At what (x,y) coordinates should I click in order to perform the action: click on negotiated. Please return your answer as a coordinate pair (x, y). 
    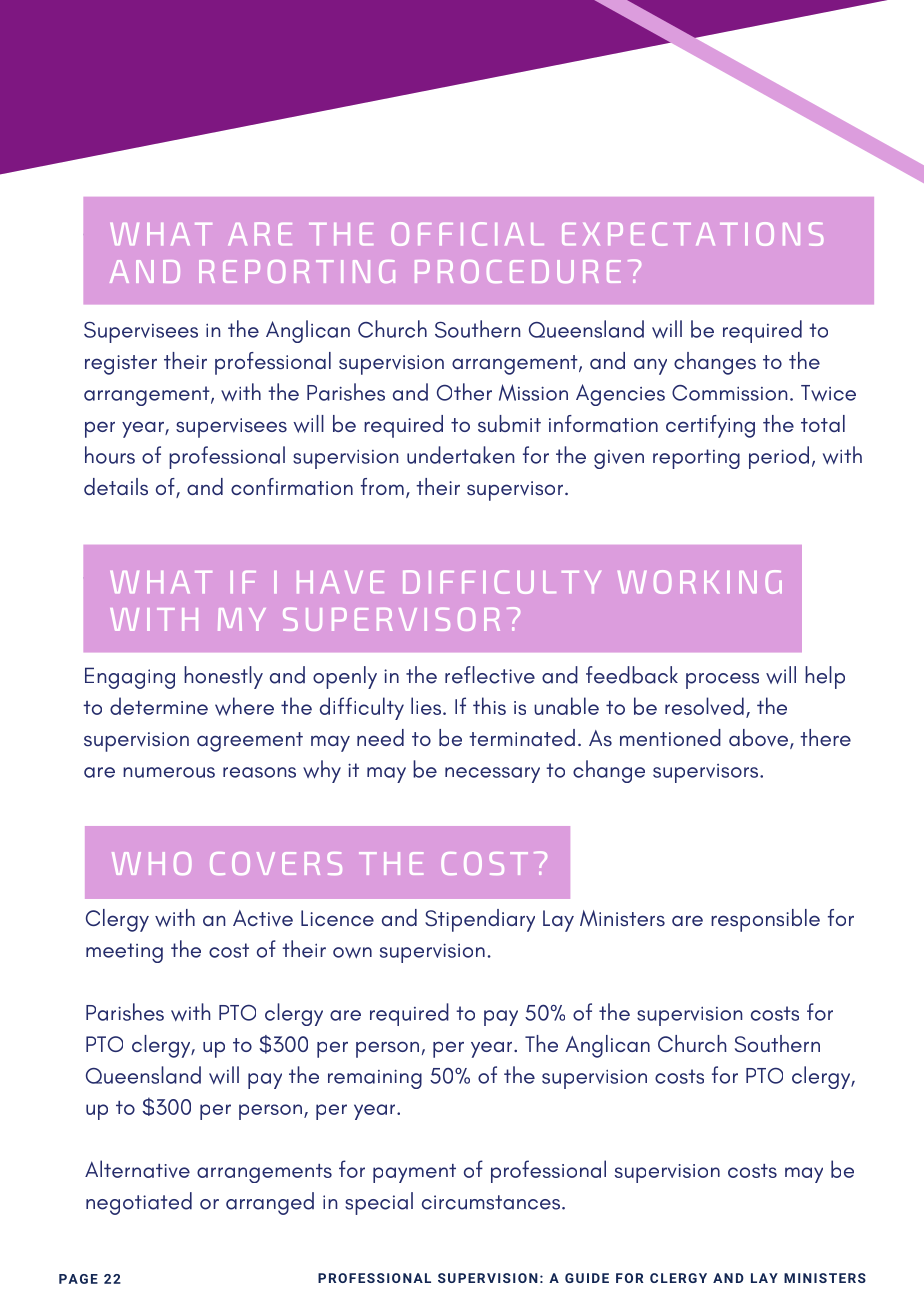
    Looking at the image, I should click on (139, 1203).
